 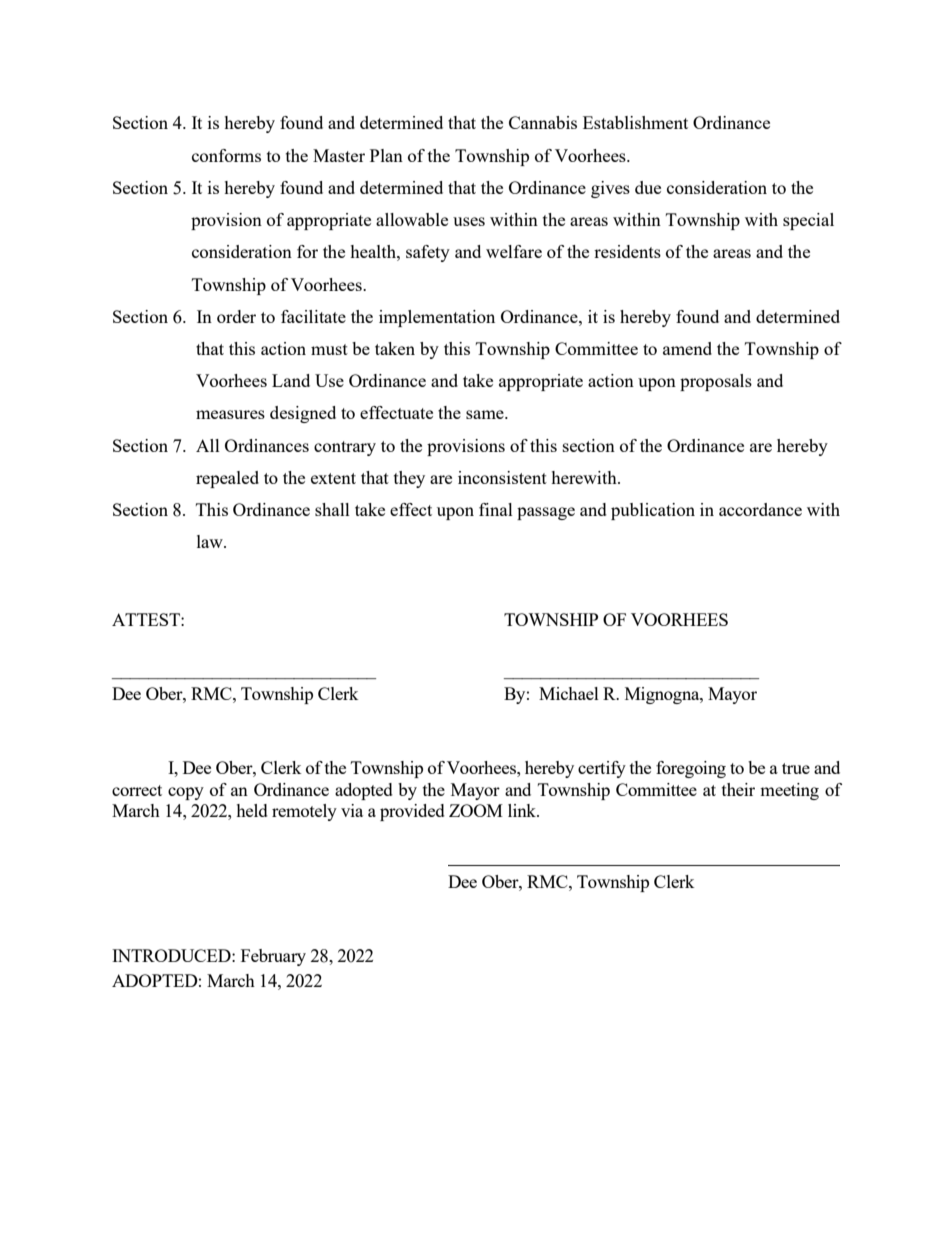 I want to click on Establishment, so click(x=635, y=122).
